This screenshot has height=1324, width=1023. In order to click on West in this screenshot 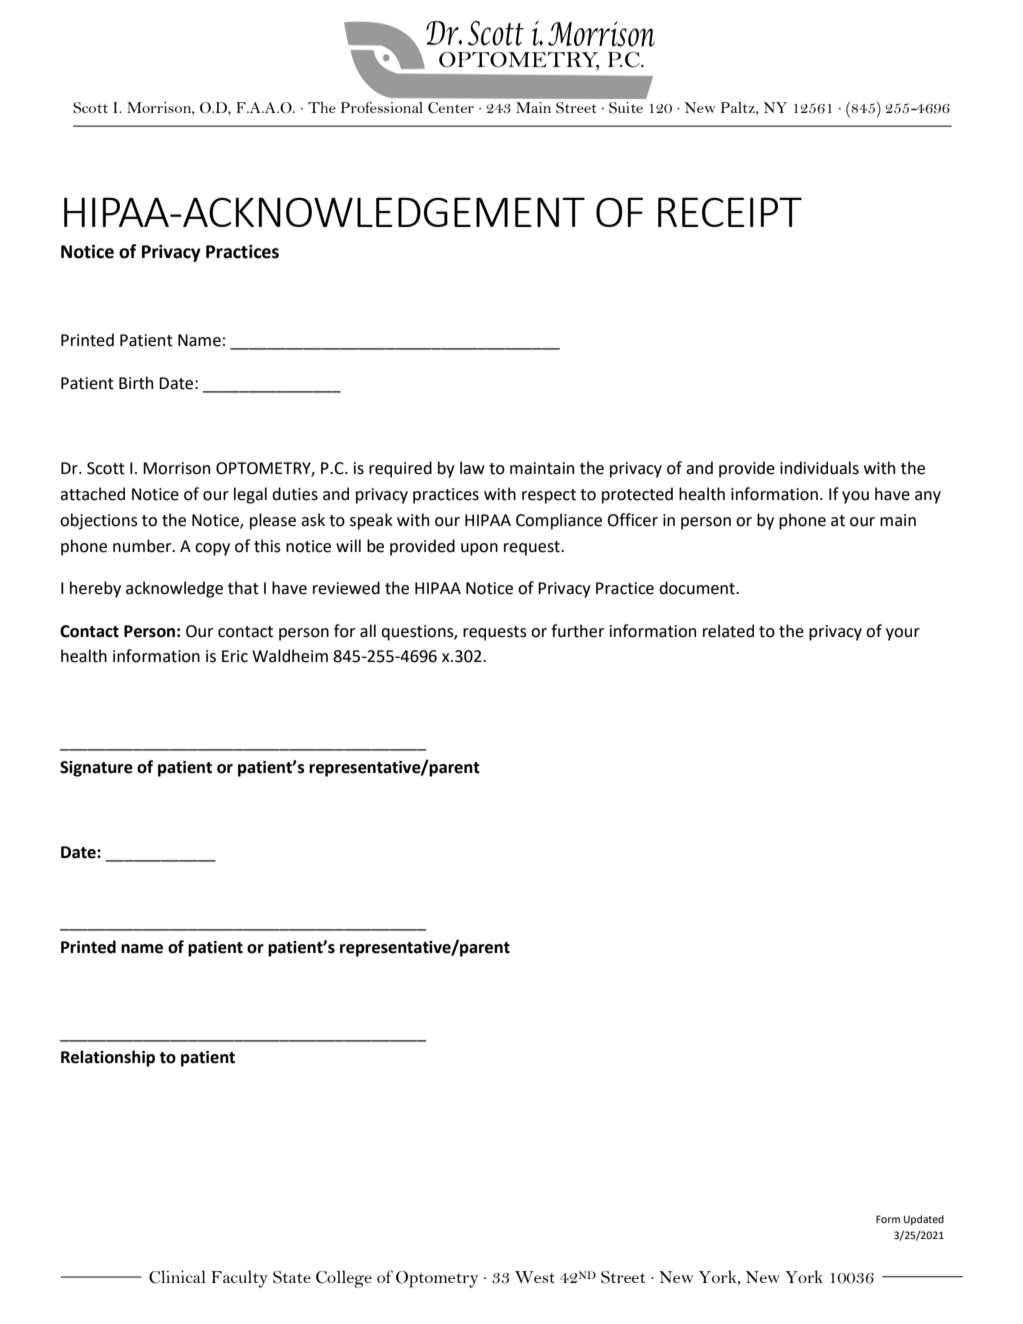, I will do `click(535, 1277)`.
